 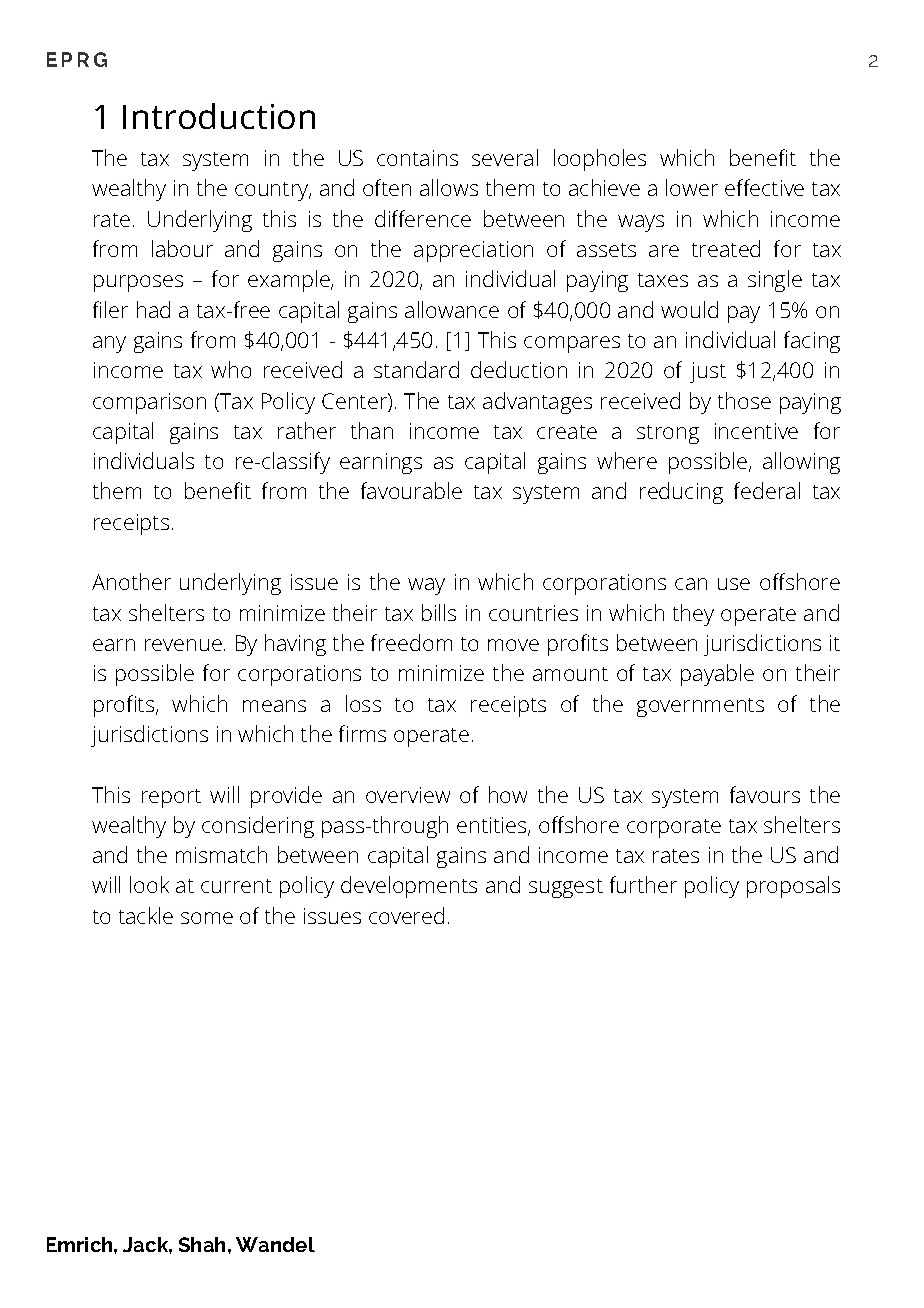 What do you see at coordinates (275, 1244) in the page?
I see `Wandel` at bounding box center [275, 1244].
